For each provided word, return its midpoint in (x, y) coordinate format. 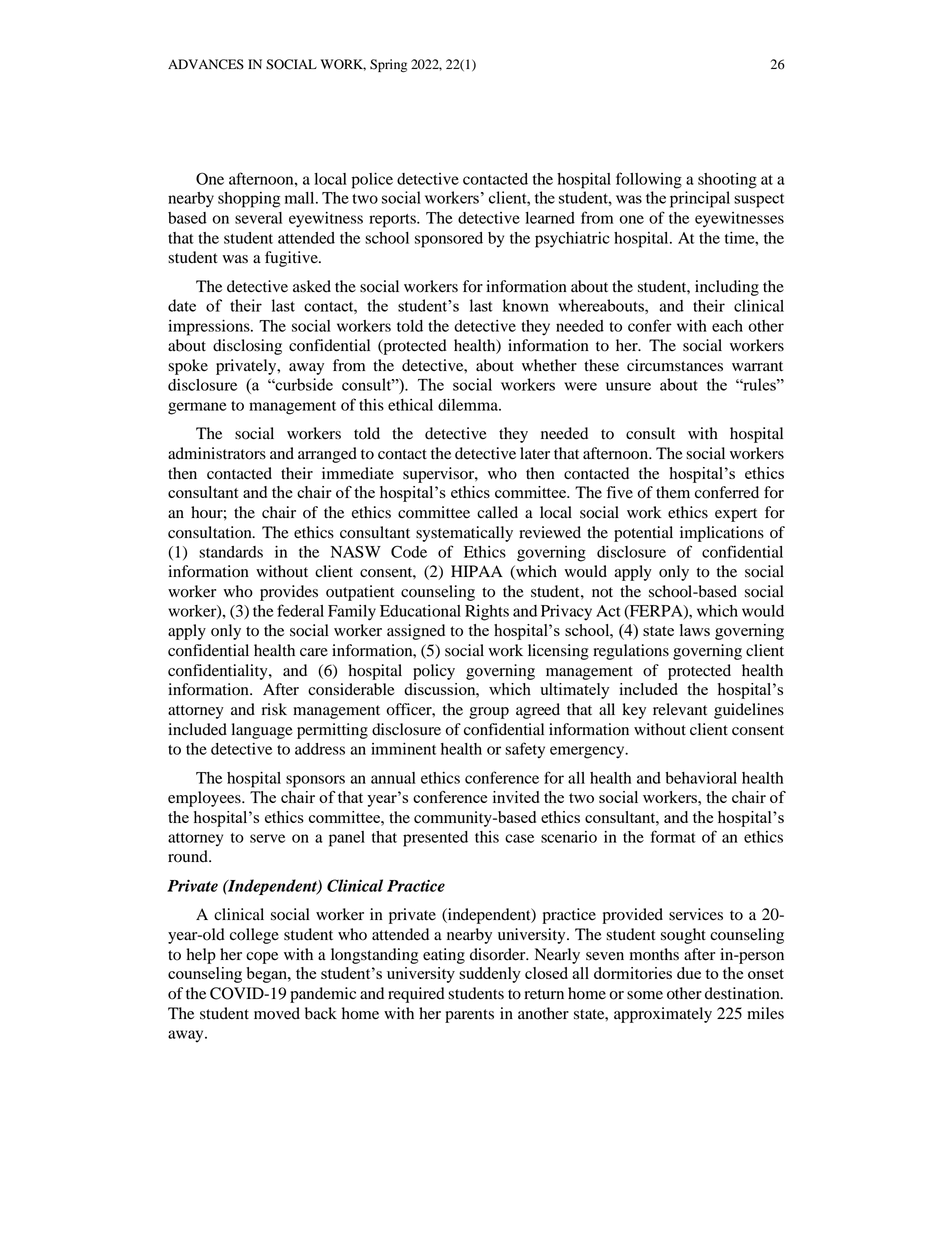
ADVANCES (206, 64)
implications (722, 534)
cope (262, 958)
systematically (464, 534)
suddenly (490, 975)
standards (231, 552)
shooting (727, 181)
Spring (388, 65)
